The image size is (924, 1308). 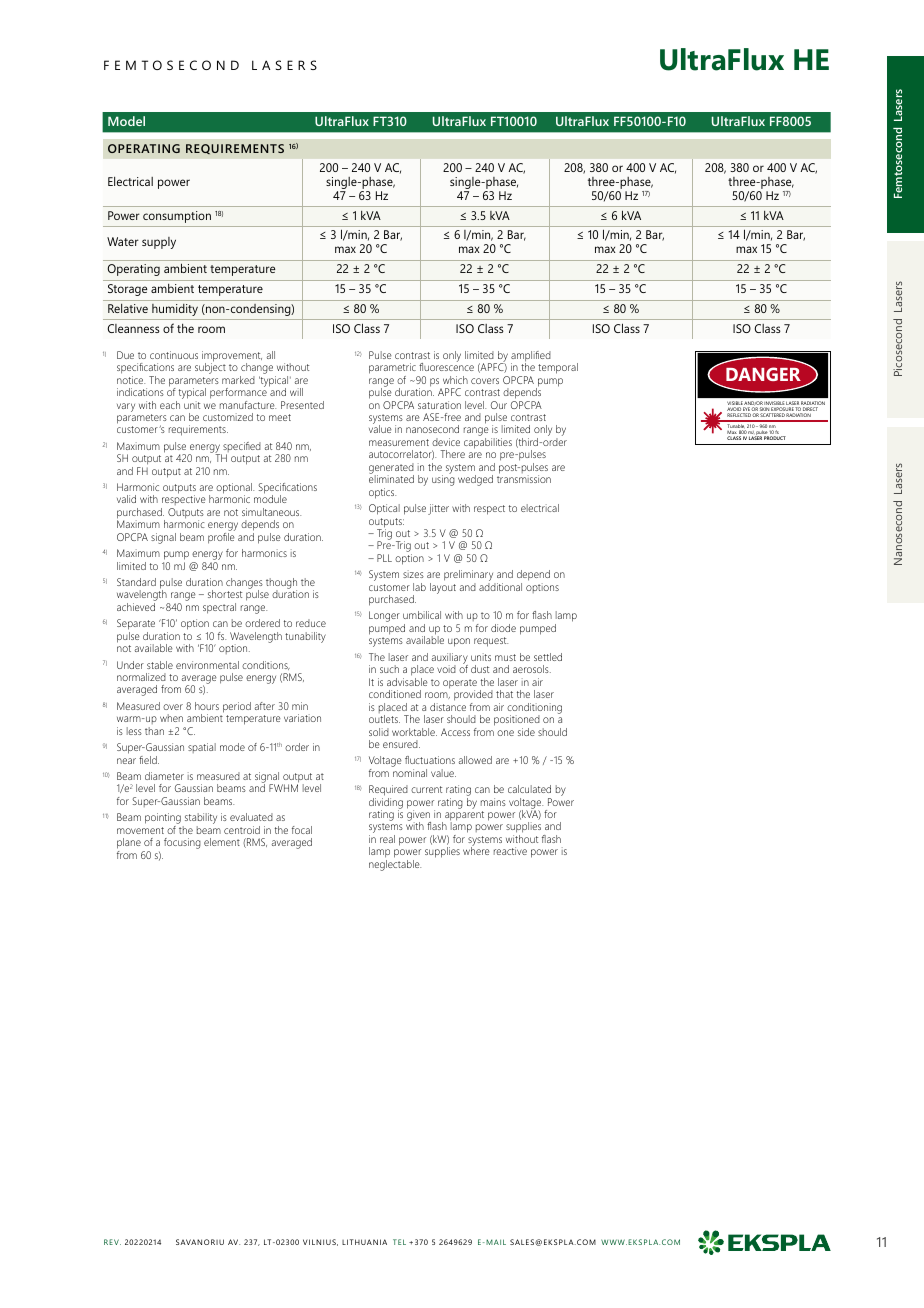 I want to click on jitter, so click(x=438, y=509).
